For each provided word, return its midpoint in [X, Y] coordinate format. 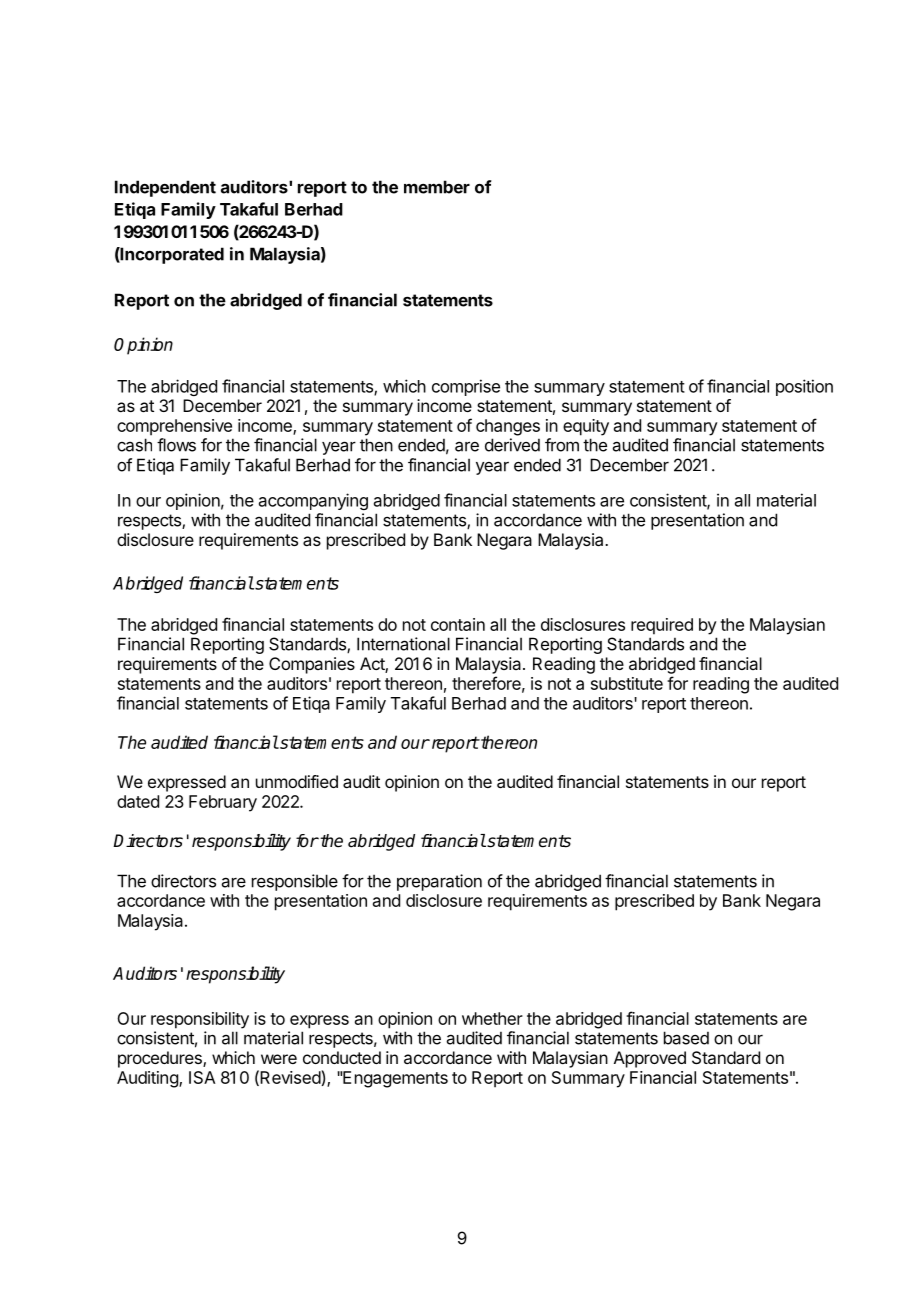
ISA [202, 1077]
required [662, 626]
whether [492, 1018]
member [437, 187]
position [804, 387]
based [686, 1038]
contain [458, 624]
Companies [312, 665]
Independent [165, 188]
